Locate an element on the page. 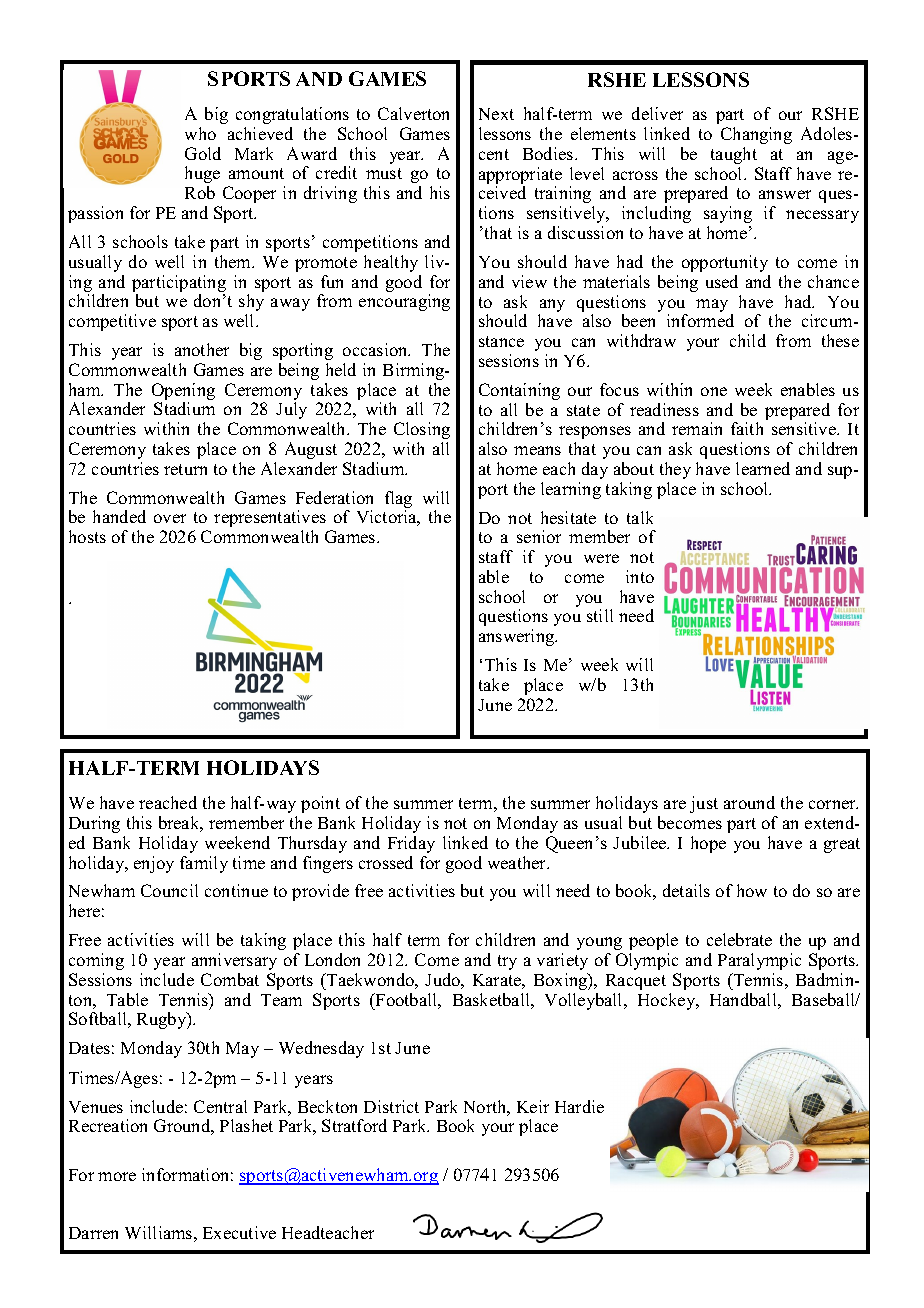 This document has height=1308, width=924. hosts is located at coordinates (87, 536).
